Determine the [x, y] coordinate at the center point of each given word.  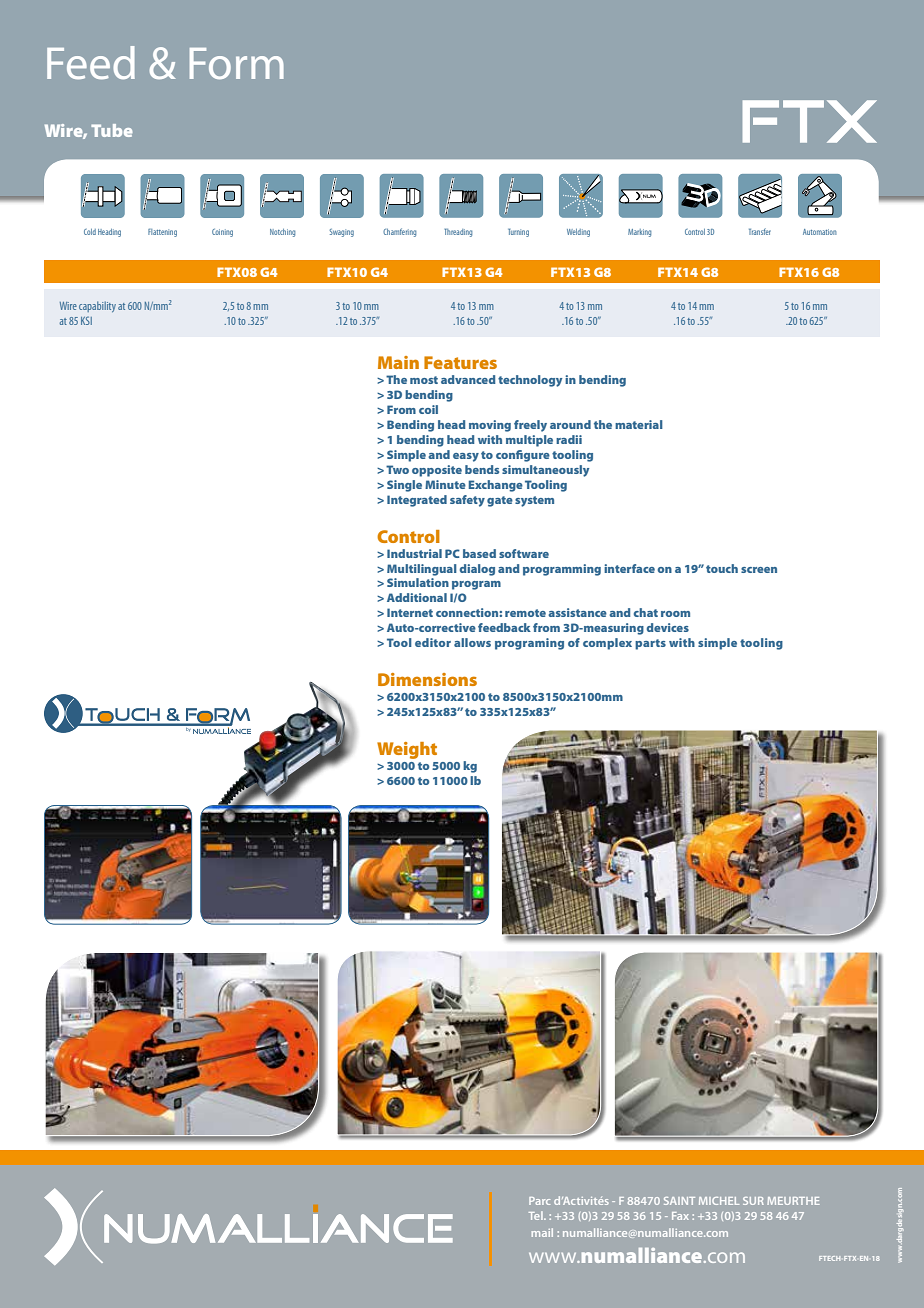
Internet [410, 612]
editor [433, 642]
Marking [639, 233]
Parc [539, 1201]
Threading [458, 232]
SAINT [679, 1201]
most [424, 380]
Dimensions [427, 679]
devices [668, 627]
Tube [112, 130]
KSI [86, 320]
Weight [407, 750]
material [639, 424]
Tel [537, 1215]
